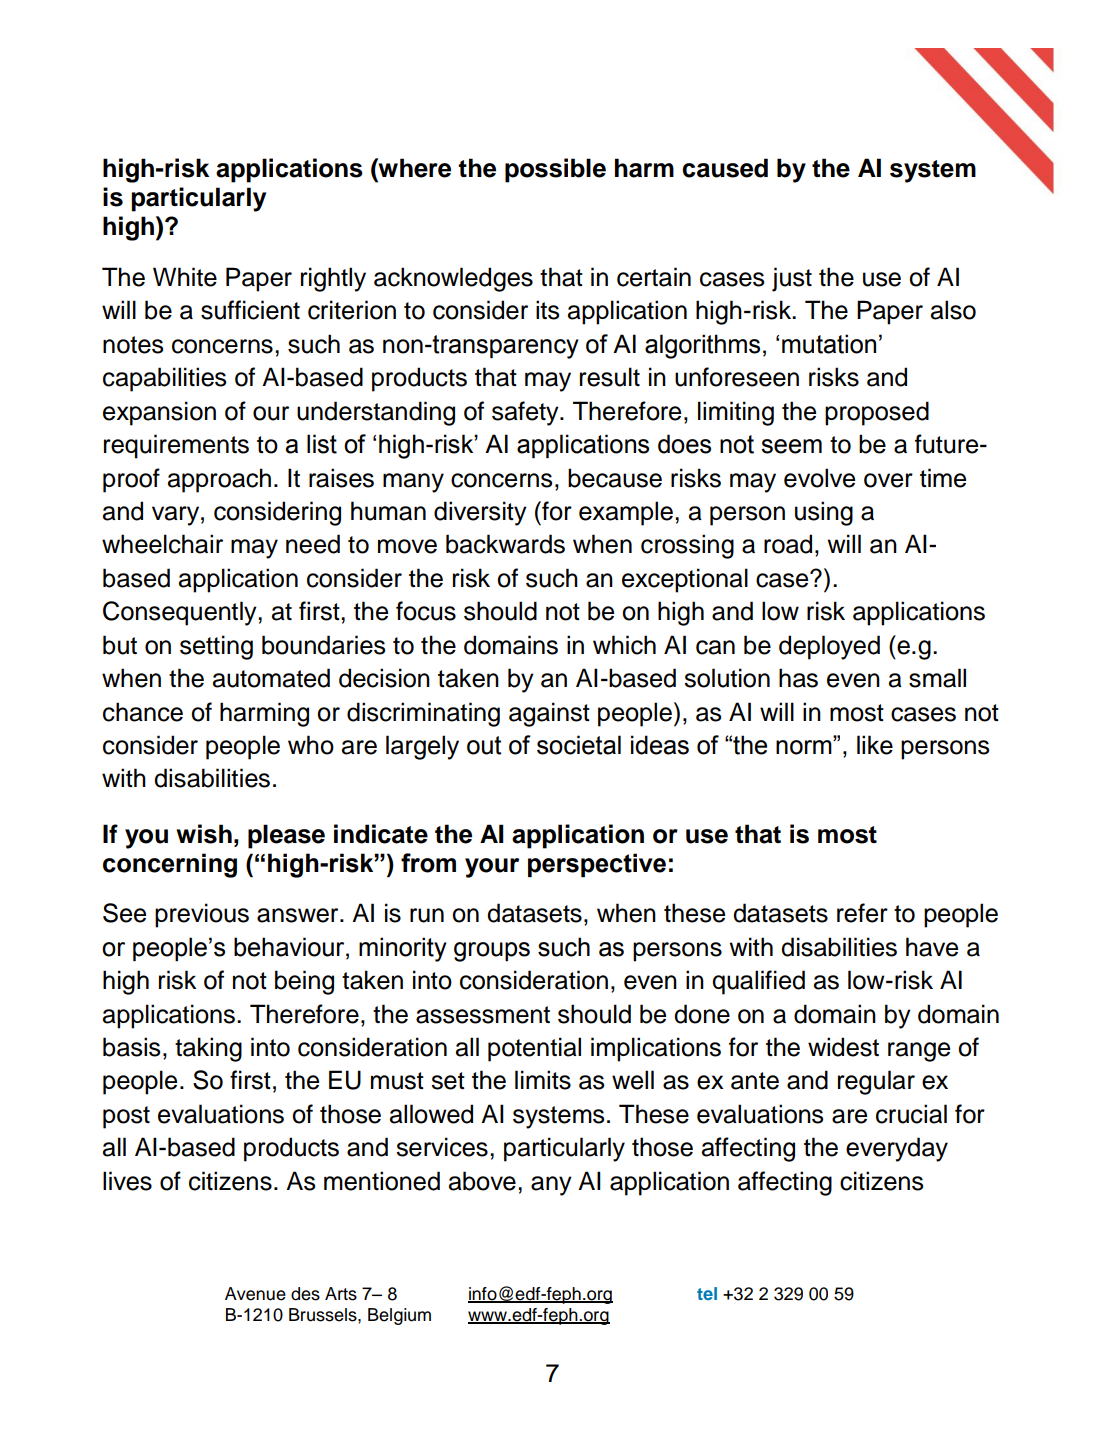  What do you see at coordinates (555, 170) in the document?
I see `possible` at bounding box center [555, 170].
